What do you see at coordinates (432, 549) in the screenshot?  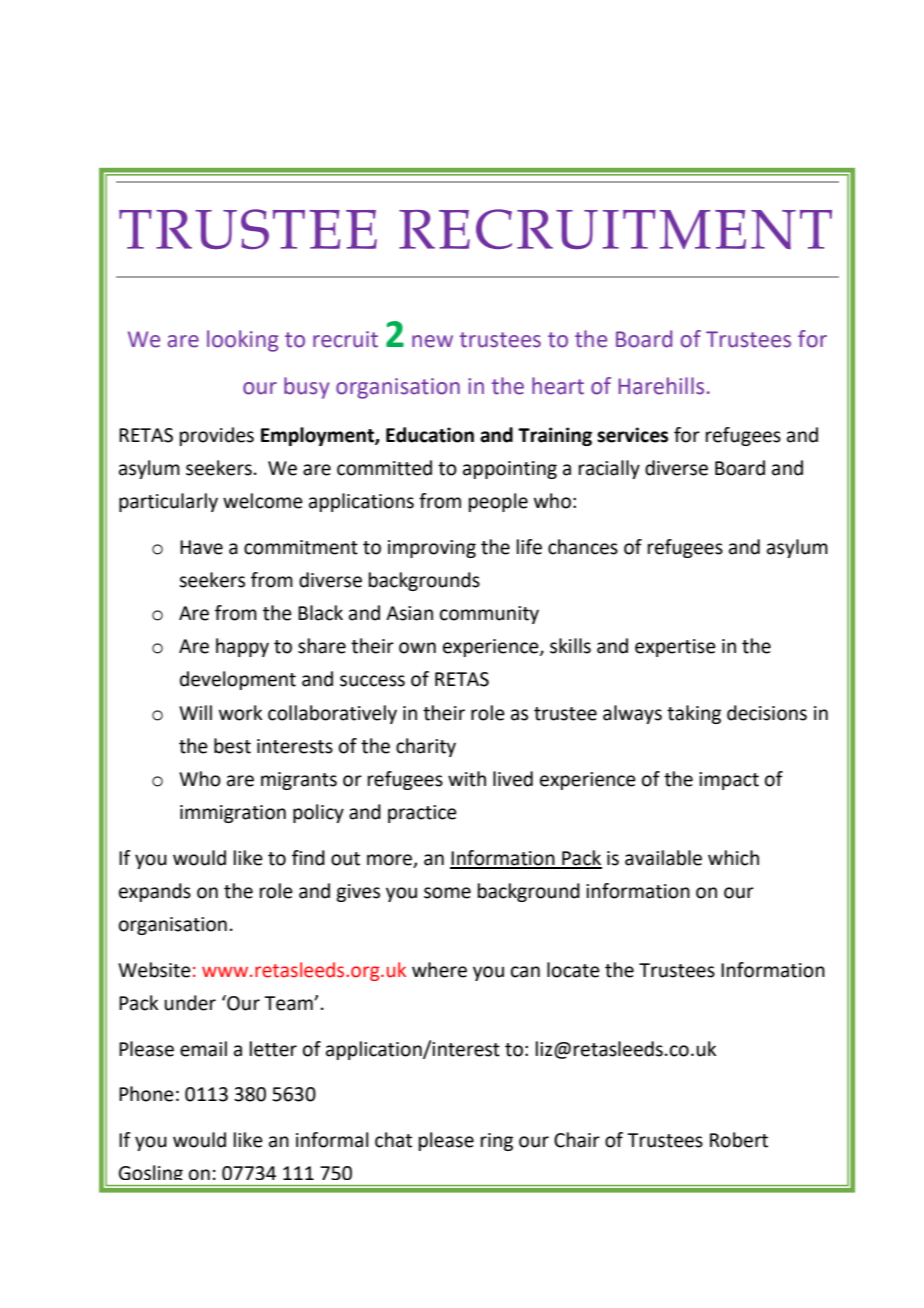 I see `improving` at bounding box center [432, 549].
